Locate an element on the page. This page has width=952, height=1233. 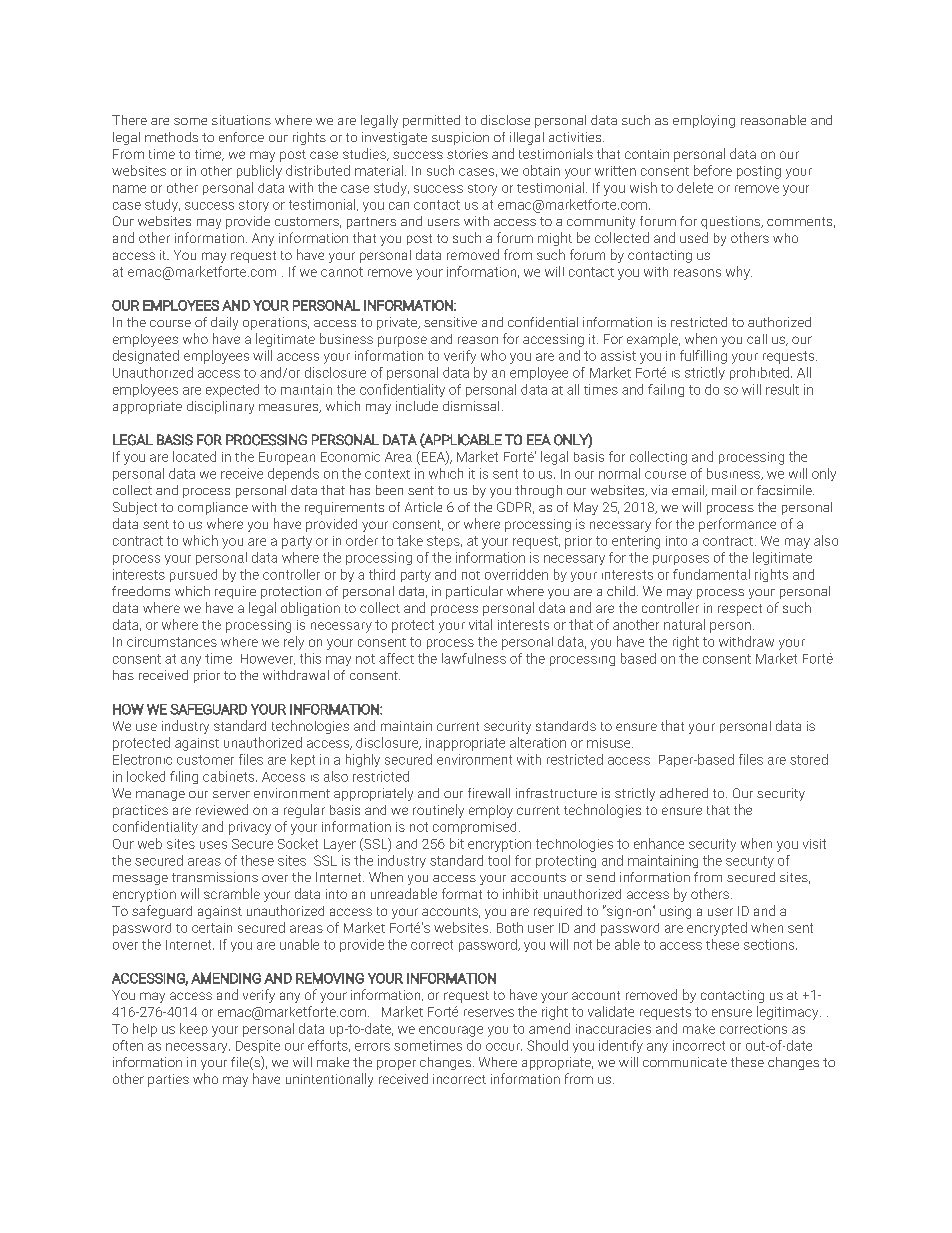
enforce is located at coordinates (241, 137).
